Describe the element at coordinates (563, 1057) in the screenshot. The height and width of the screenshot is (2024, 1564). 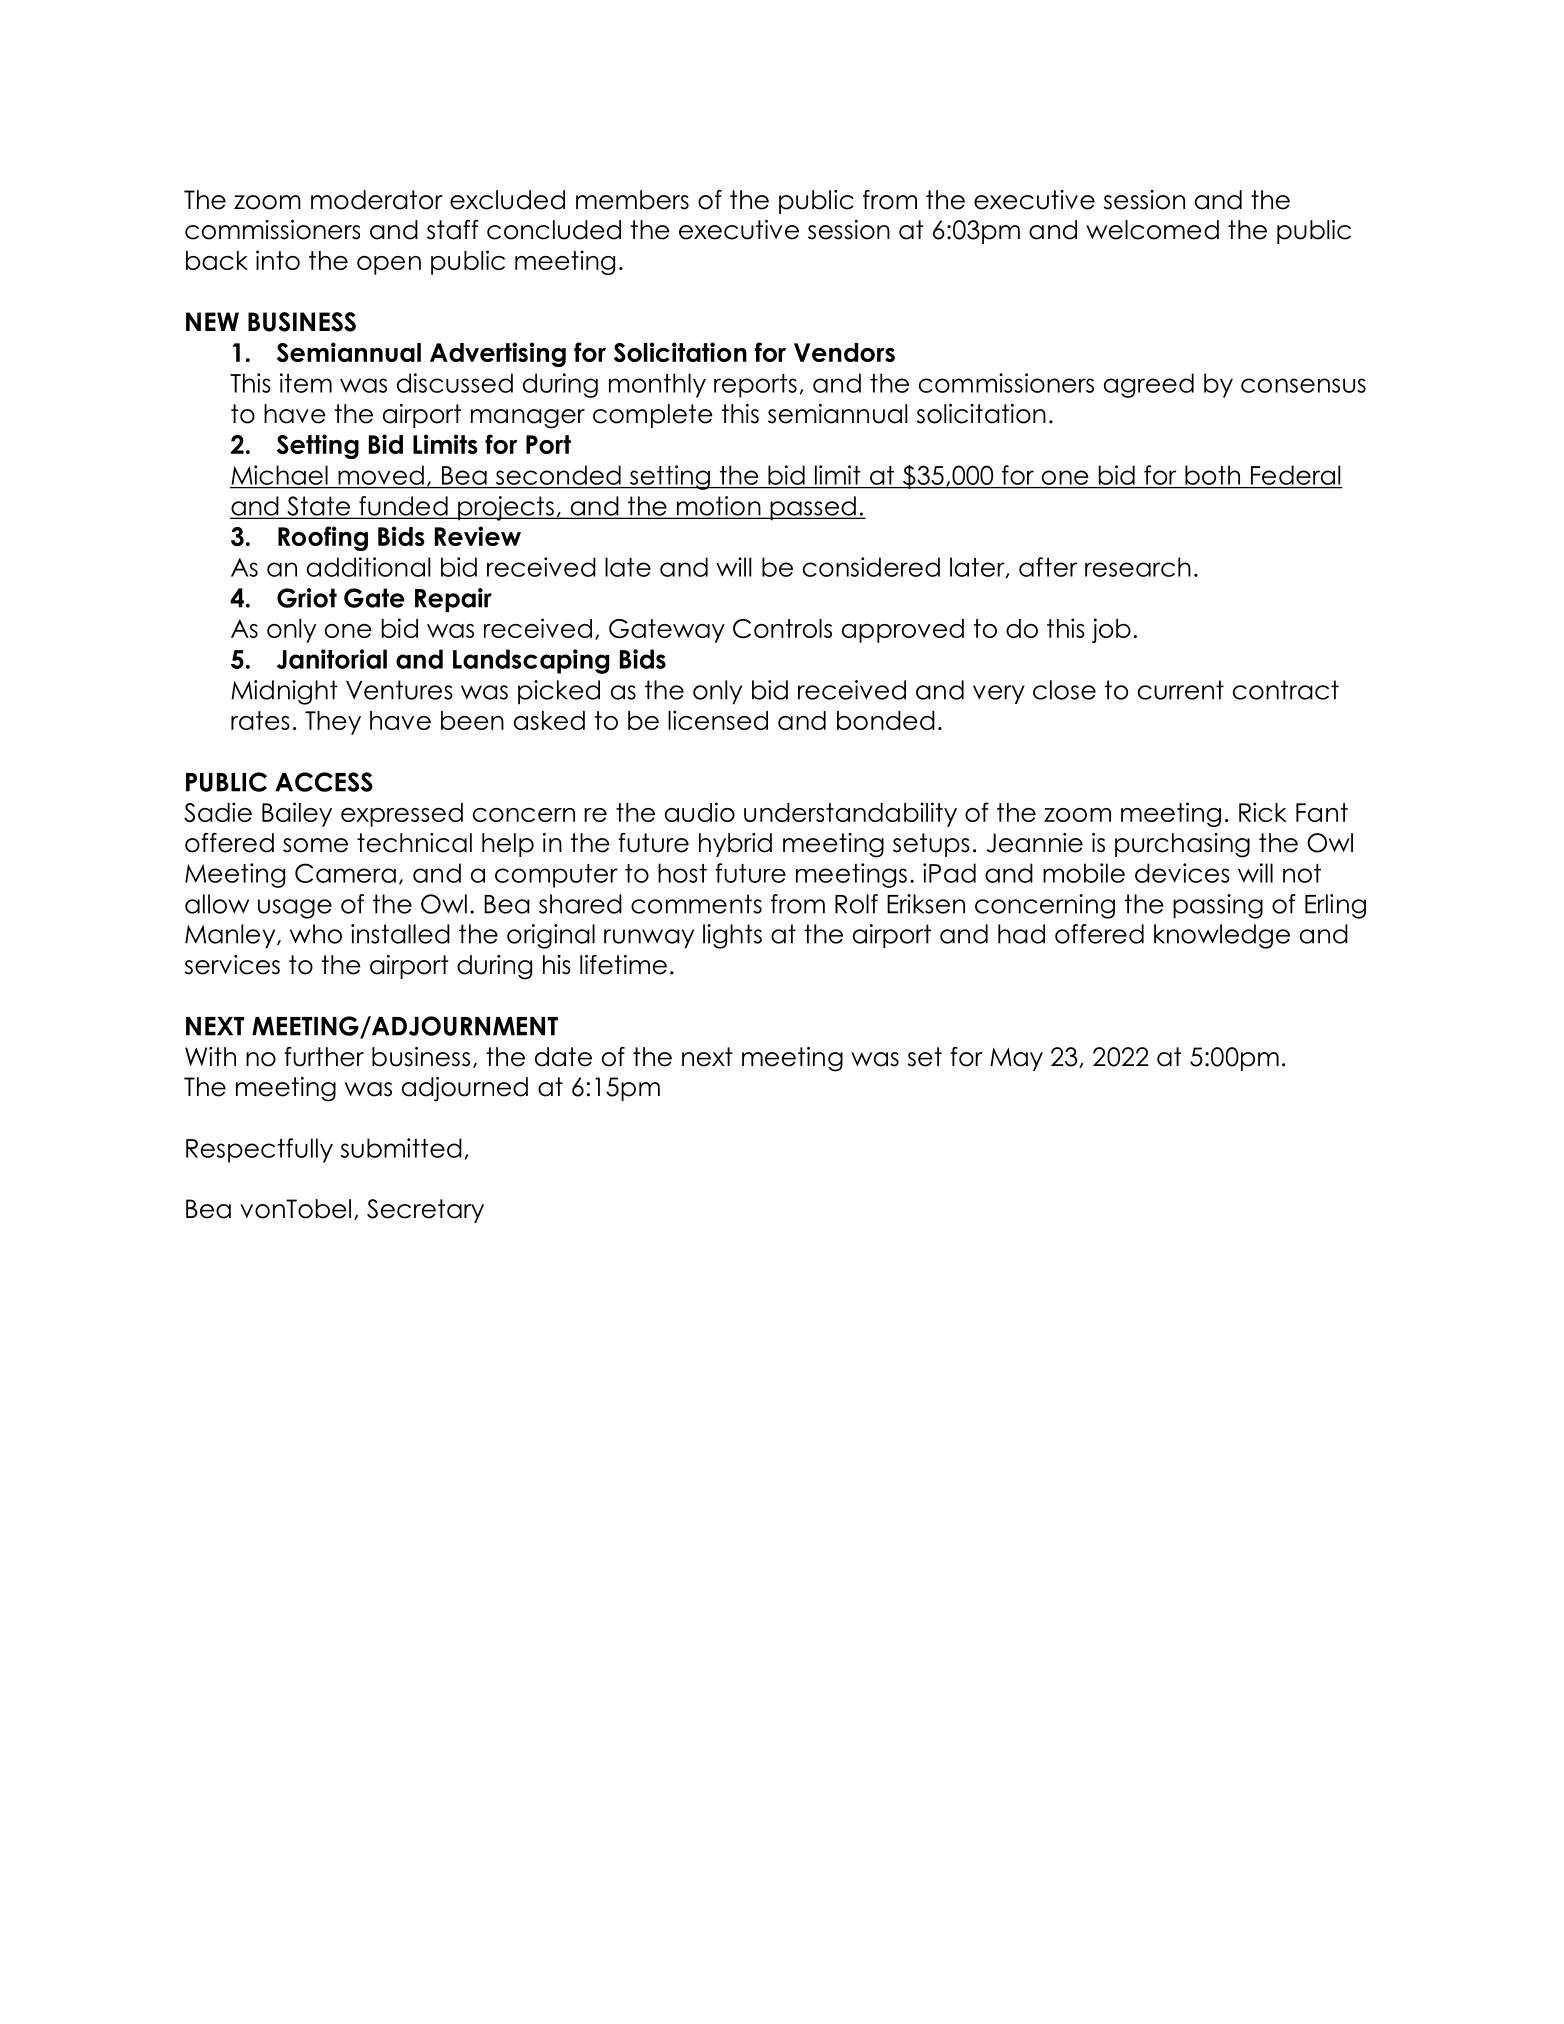
I see `date` at that location.
